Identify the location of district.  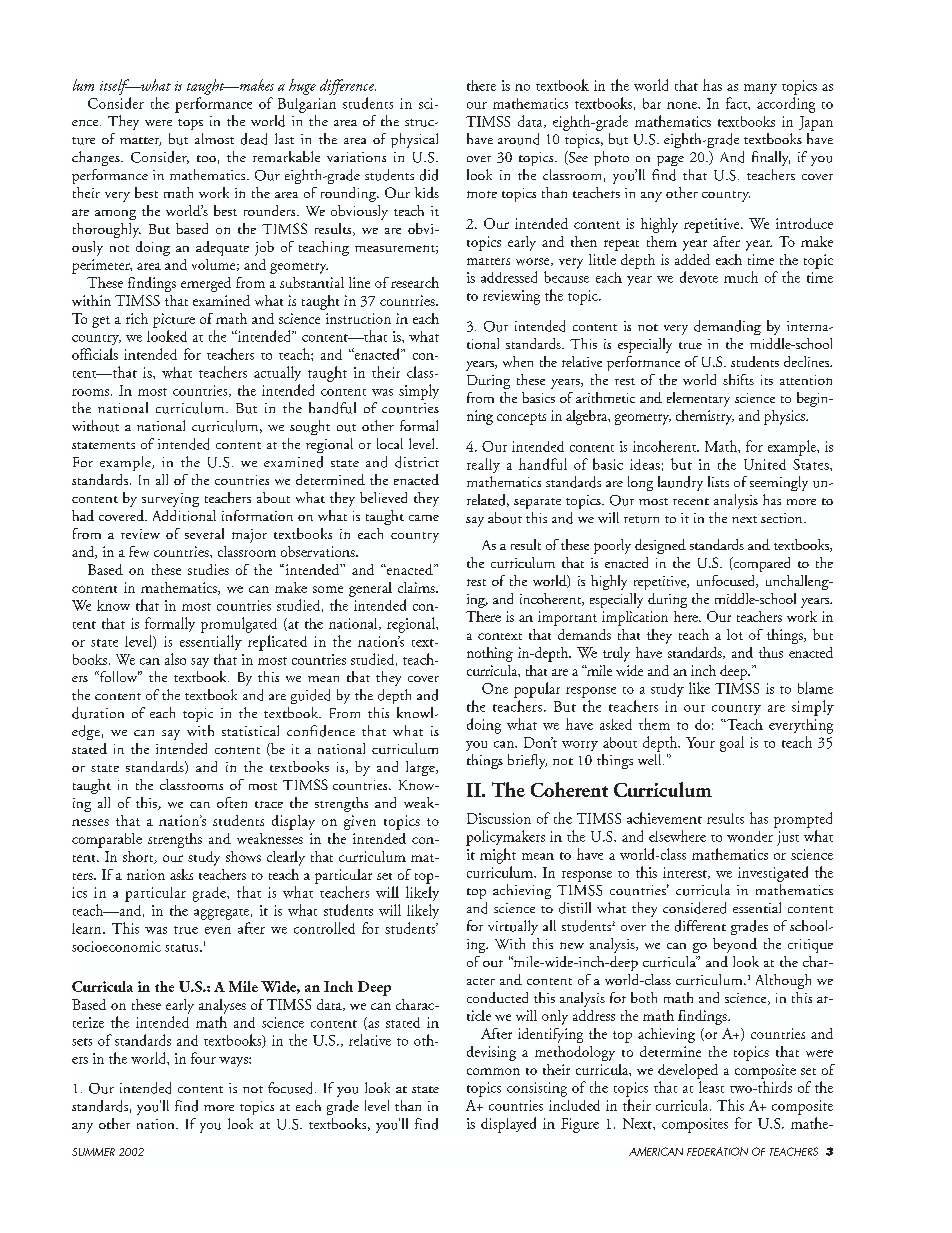
(417, 462).
